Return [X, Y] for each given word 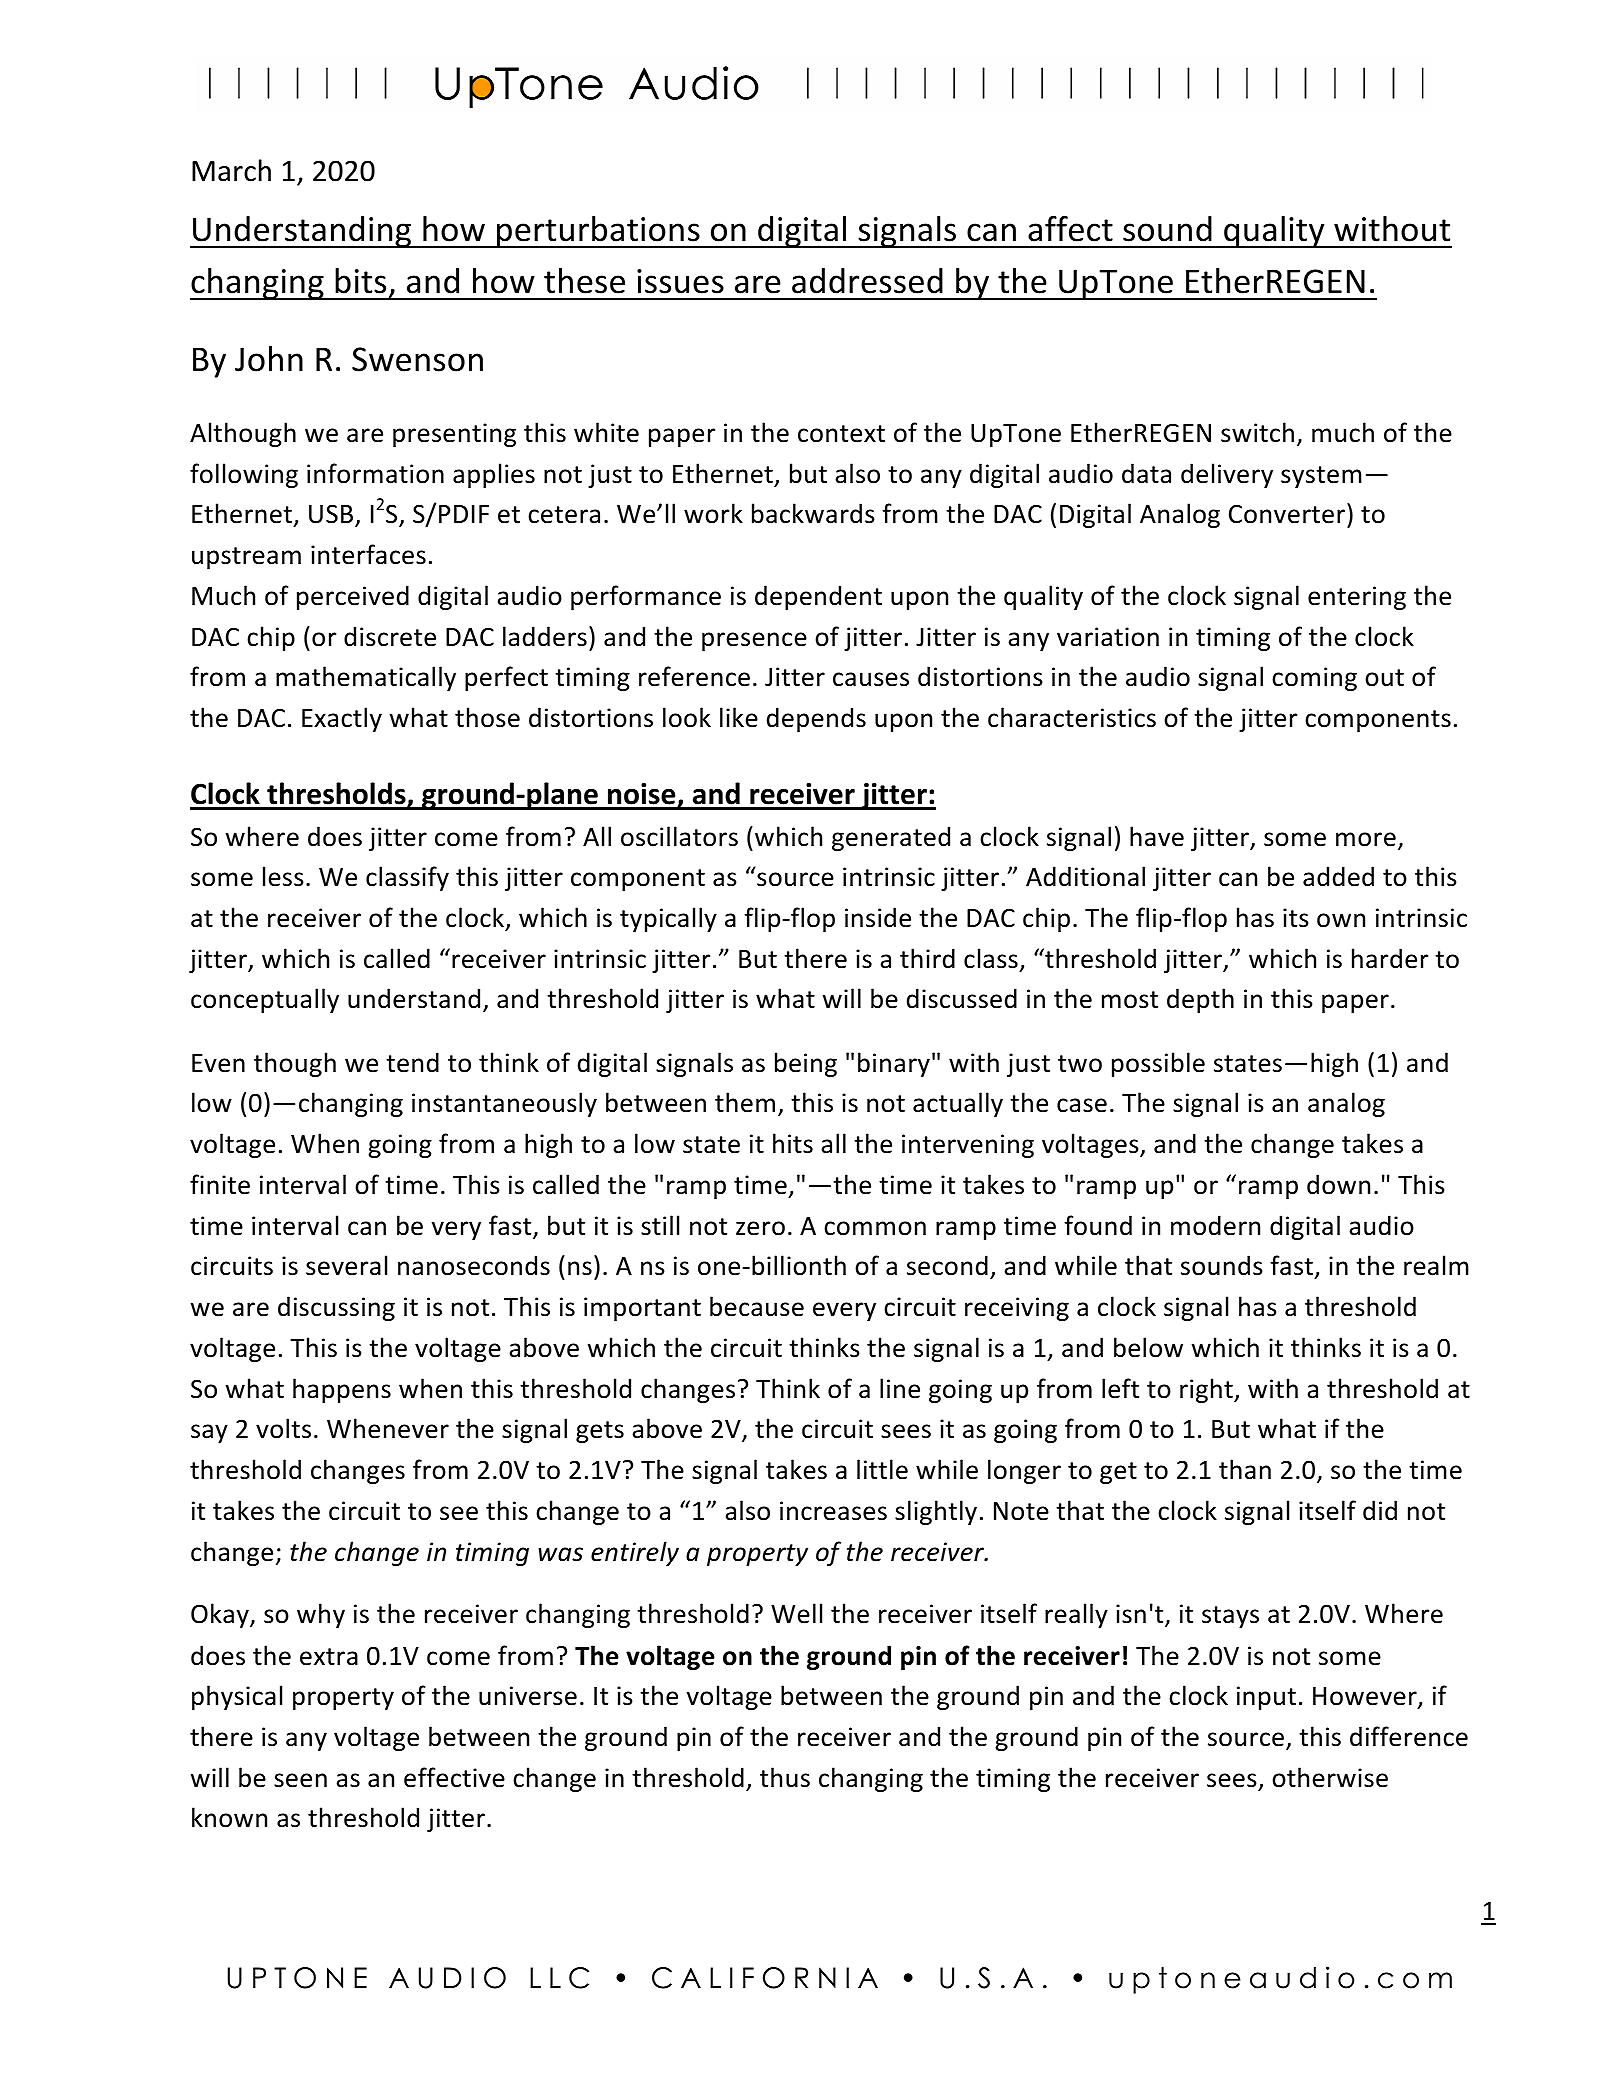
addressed [867, 281]
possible [1158, 1064]
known [229, 1817]
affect [1070, 229]
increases [833, 1511]
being [806, 1064]
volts [283, 1428]
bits [360, 281]
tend [412, 1062]
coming [1314, 679]
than [1245, 1469]
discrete [390, 636]
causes [871, 679]
